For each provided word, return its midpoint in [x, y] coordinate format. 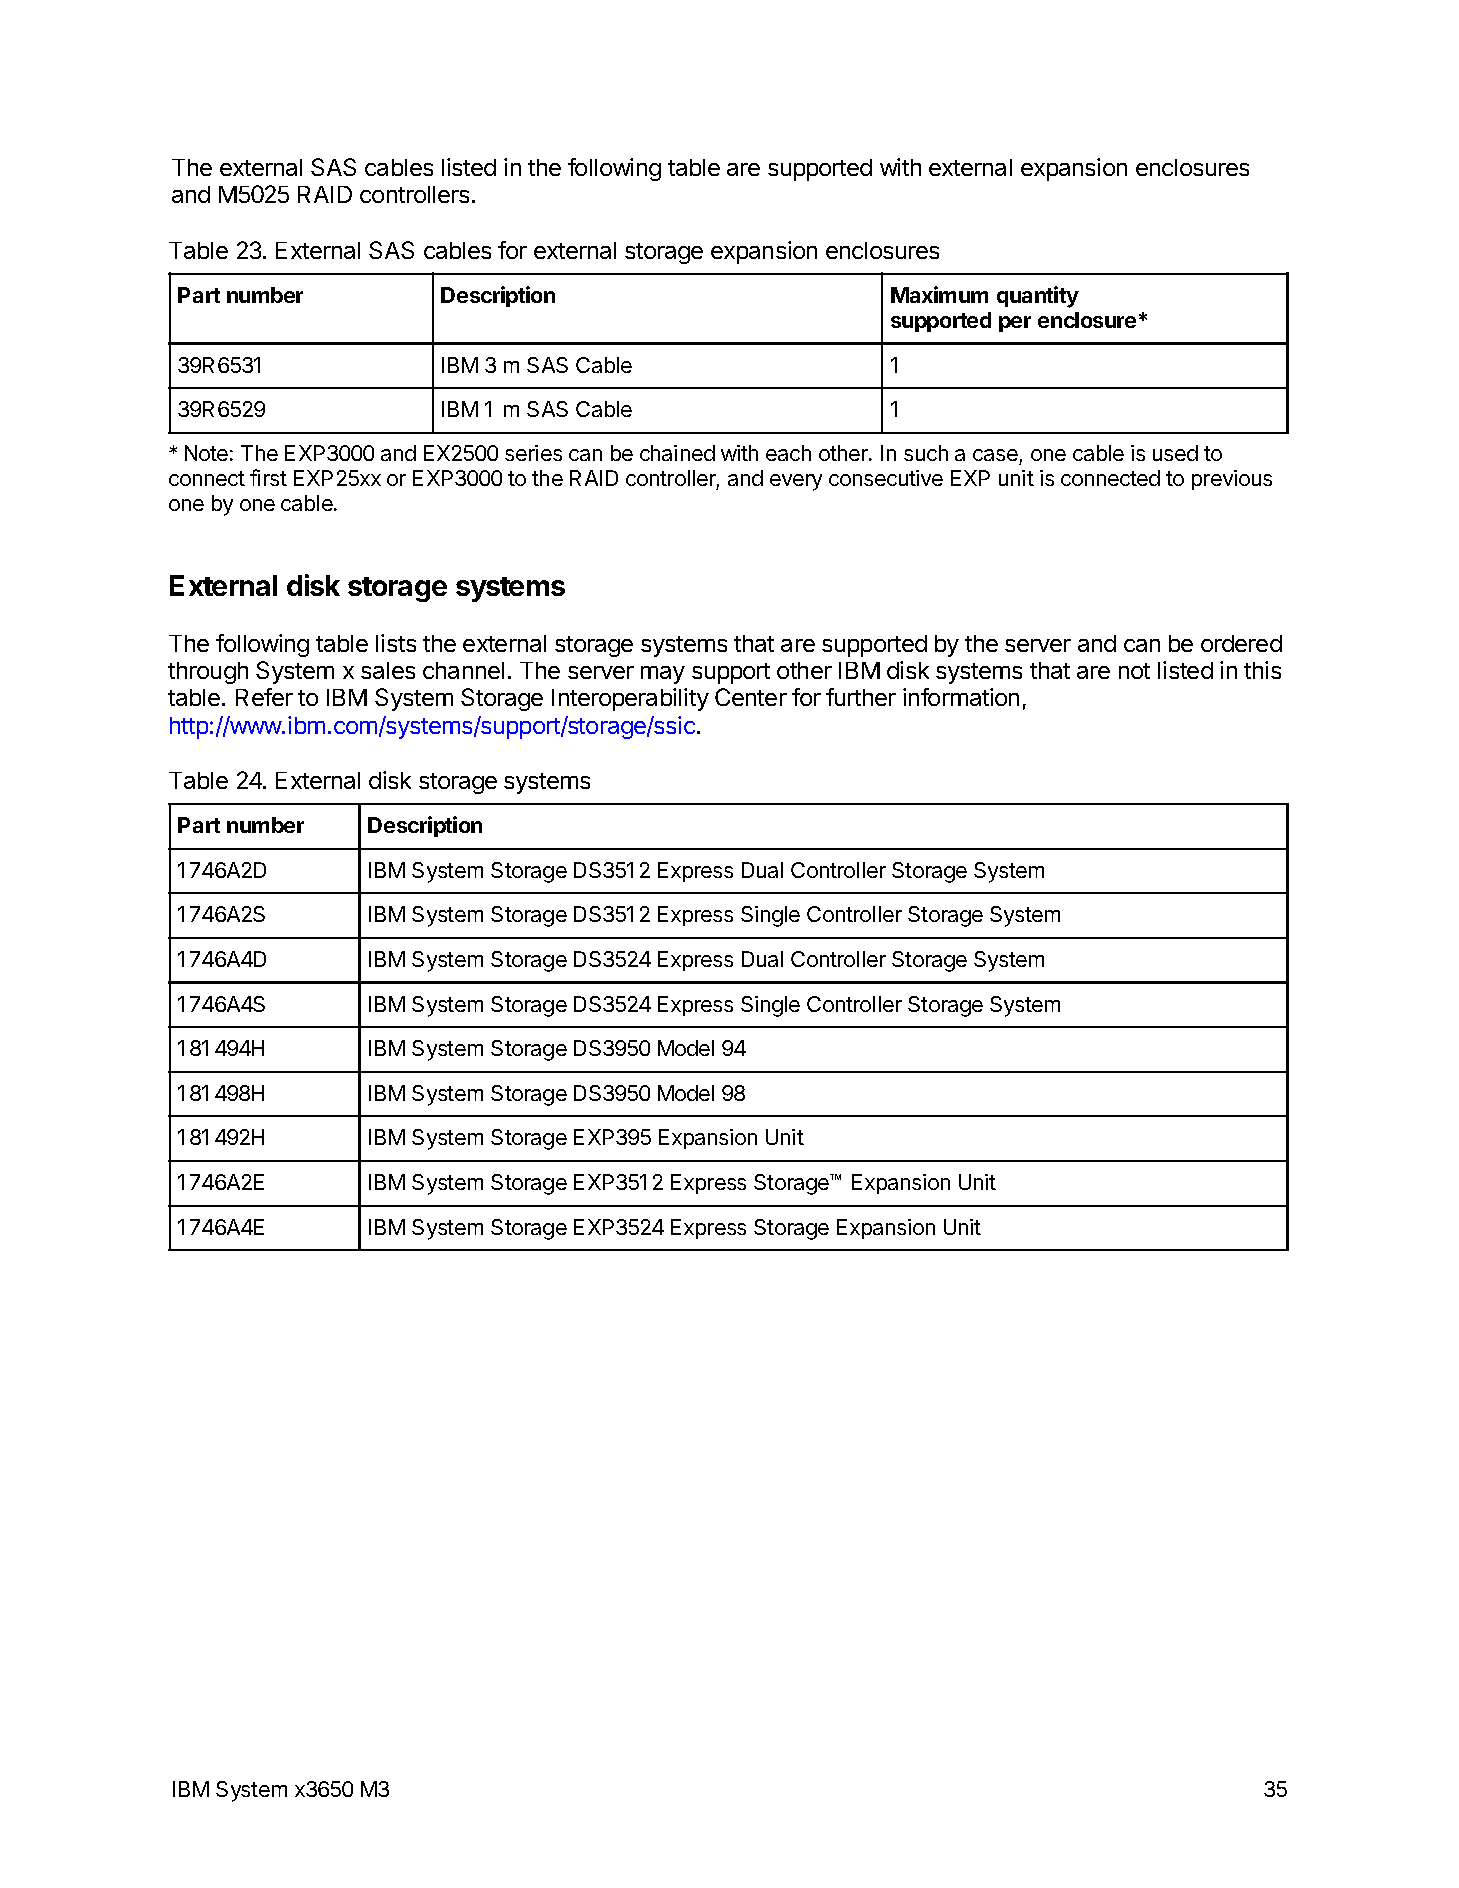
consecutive [886, 478]
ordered [1241, 643]
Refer [264, 697]
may [663, 675]
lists [396, 643]
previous [1232, 480]
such [926, 453]
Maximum [939, 294]
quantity [1038, 297]
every [796, 482]
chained [677, 453]
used [1175, 453]
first [268, 477]
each [788, 453]
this [1262, 670]
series [533, 453]
